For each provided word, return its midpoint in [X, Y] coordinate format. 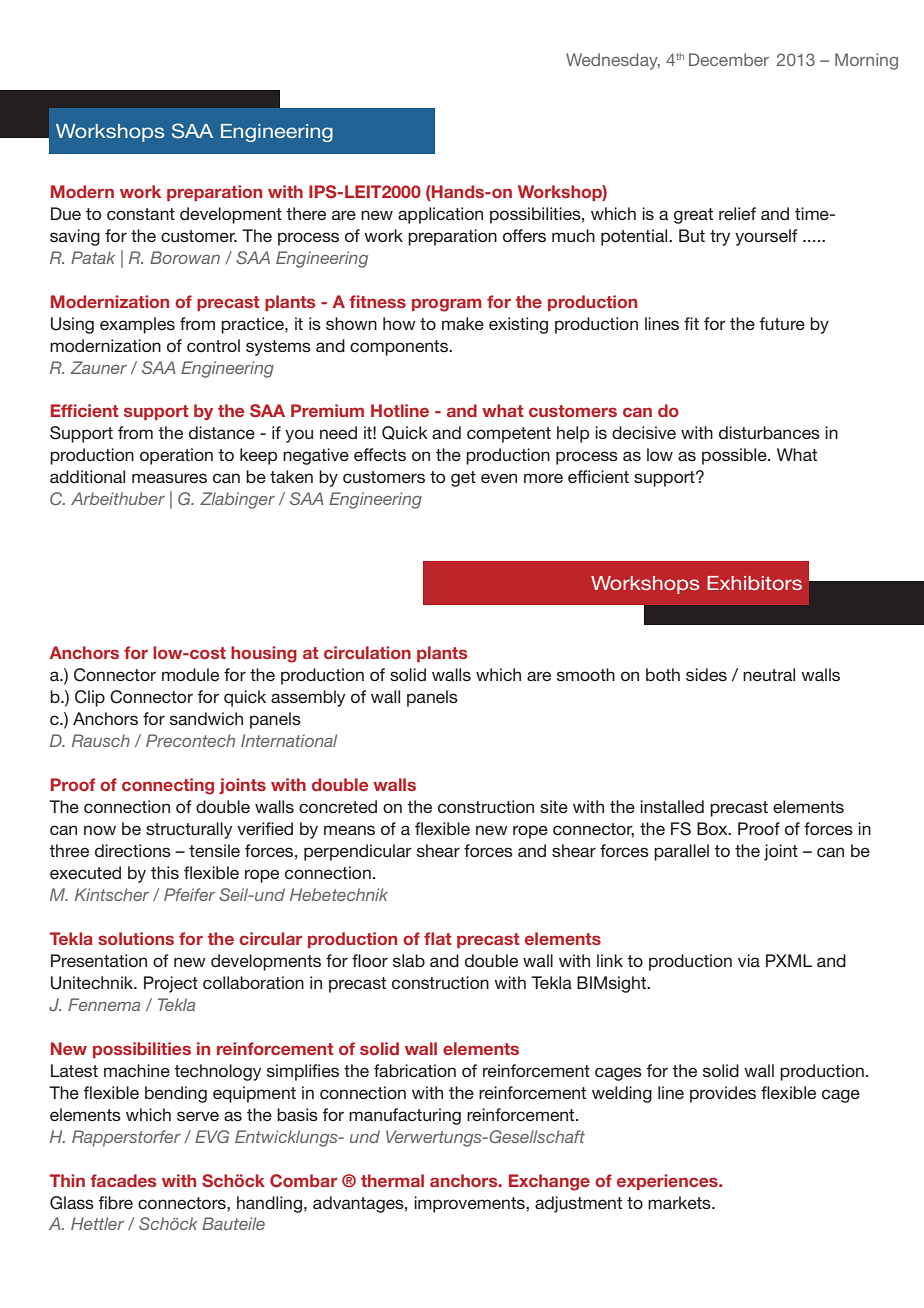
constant [141, 214]
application [440, 215]
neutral [769, 674]
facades [123, 1180]
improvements [470, 1204]
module [190, 674]
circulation [367, 652]
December [729, 59]
